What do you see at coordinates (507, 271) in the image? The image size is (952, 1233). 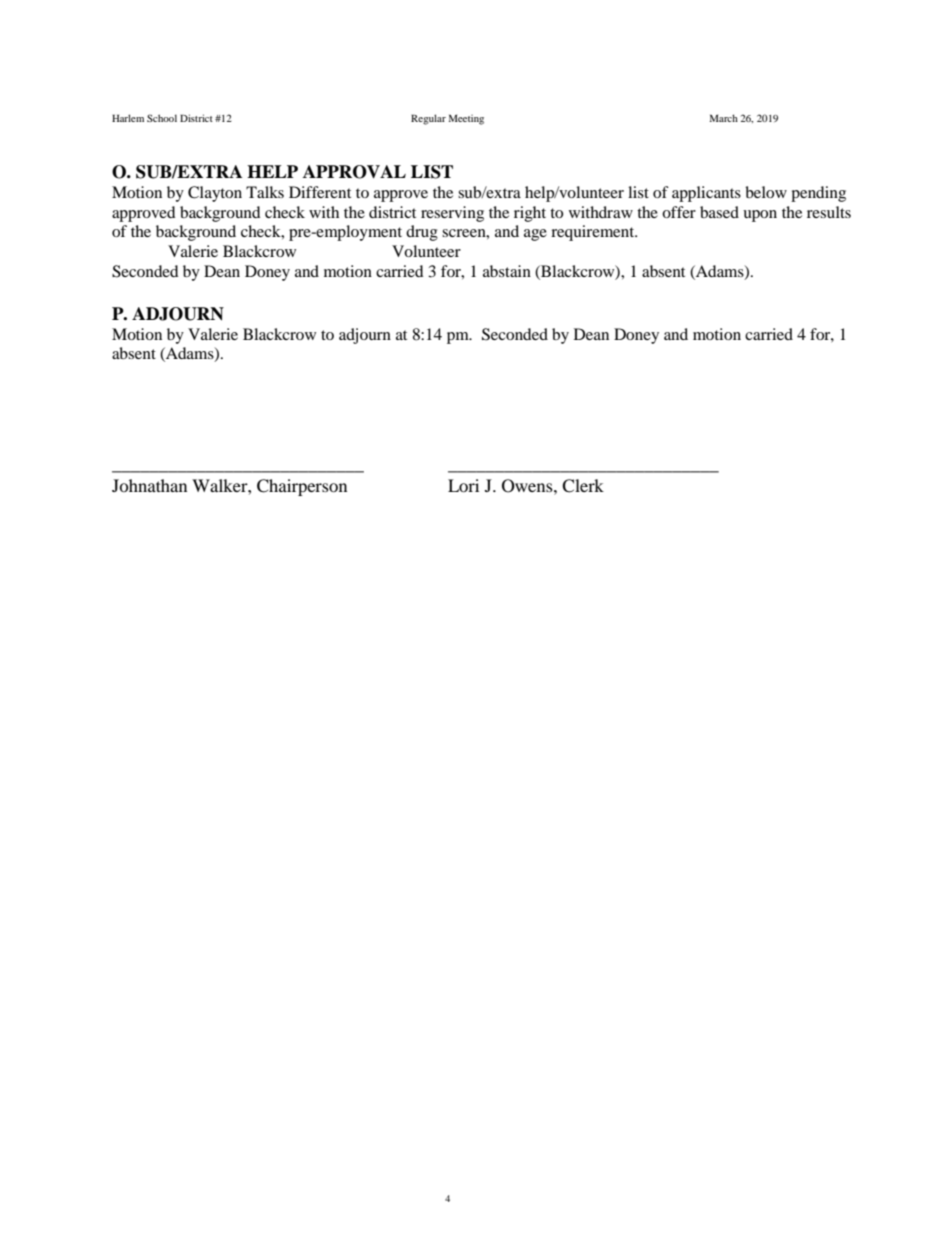 I see `abstain` at bounding box center [507, 271].
